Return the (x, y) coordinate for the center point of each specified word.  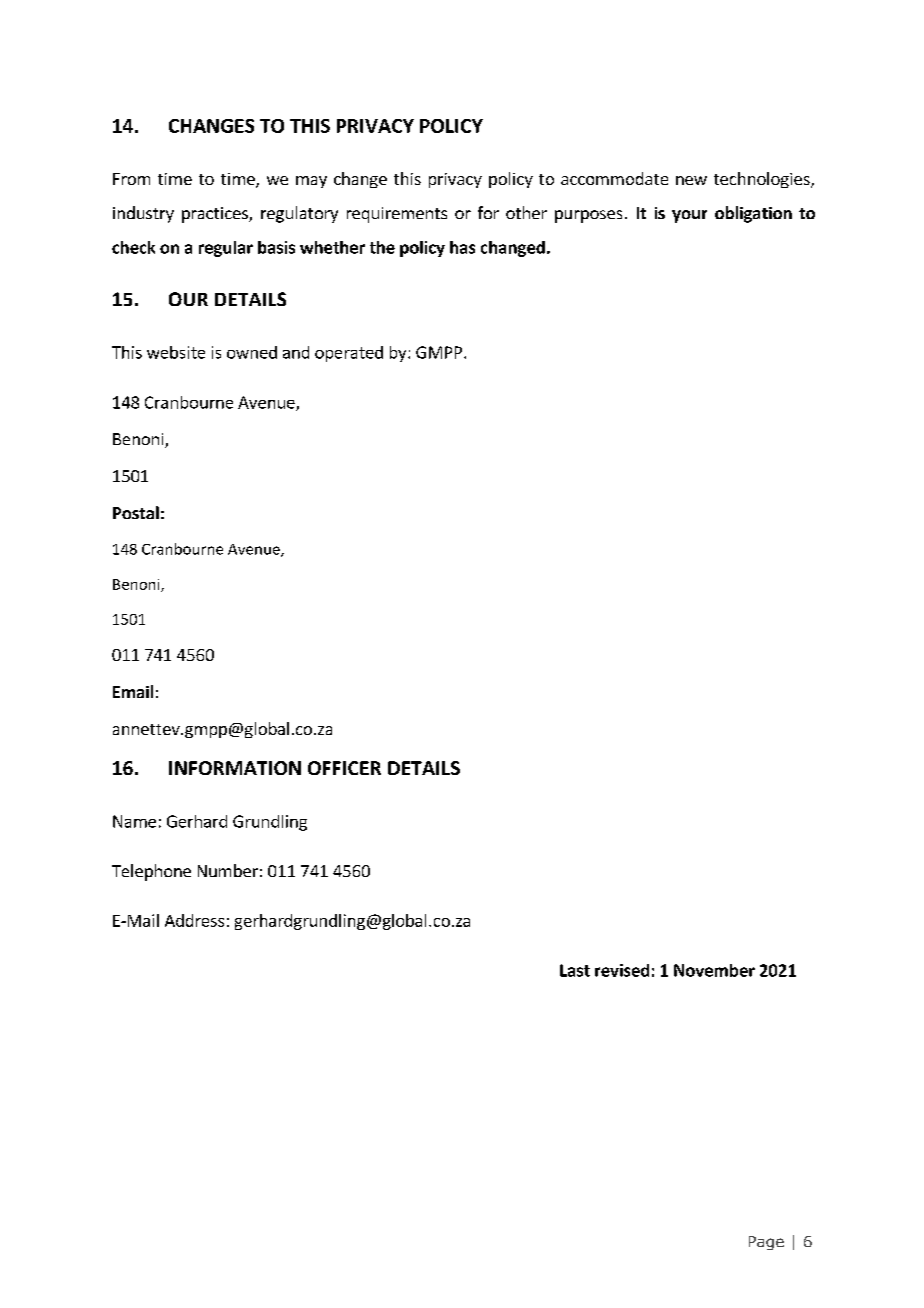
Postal (136, 512)
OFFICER (344, 768)
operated (349, 354)
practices (216, 215)
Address (194, 920)
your (689, 216)
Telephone (151, 872)
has (462, 247)
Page (766, 1243)
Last (575, 970)
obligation (753, 214)
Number (228, 870)
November (714, 970)
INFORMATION (235, 768)
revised (622, 970)
